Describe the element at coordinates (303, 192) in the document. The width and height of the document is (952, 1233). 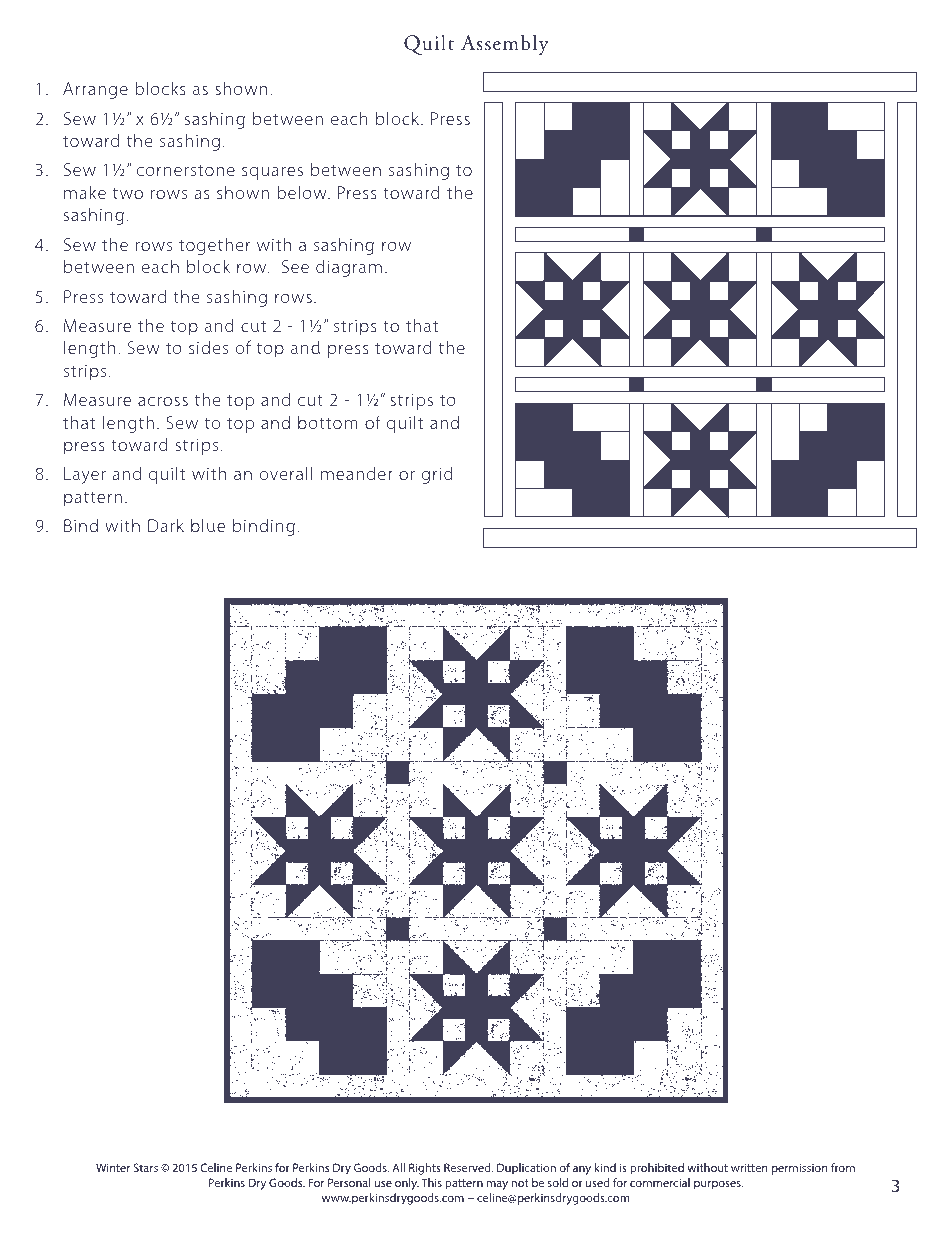
I see `below` at that location.
